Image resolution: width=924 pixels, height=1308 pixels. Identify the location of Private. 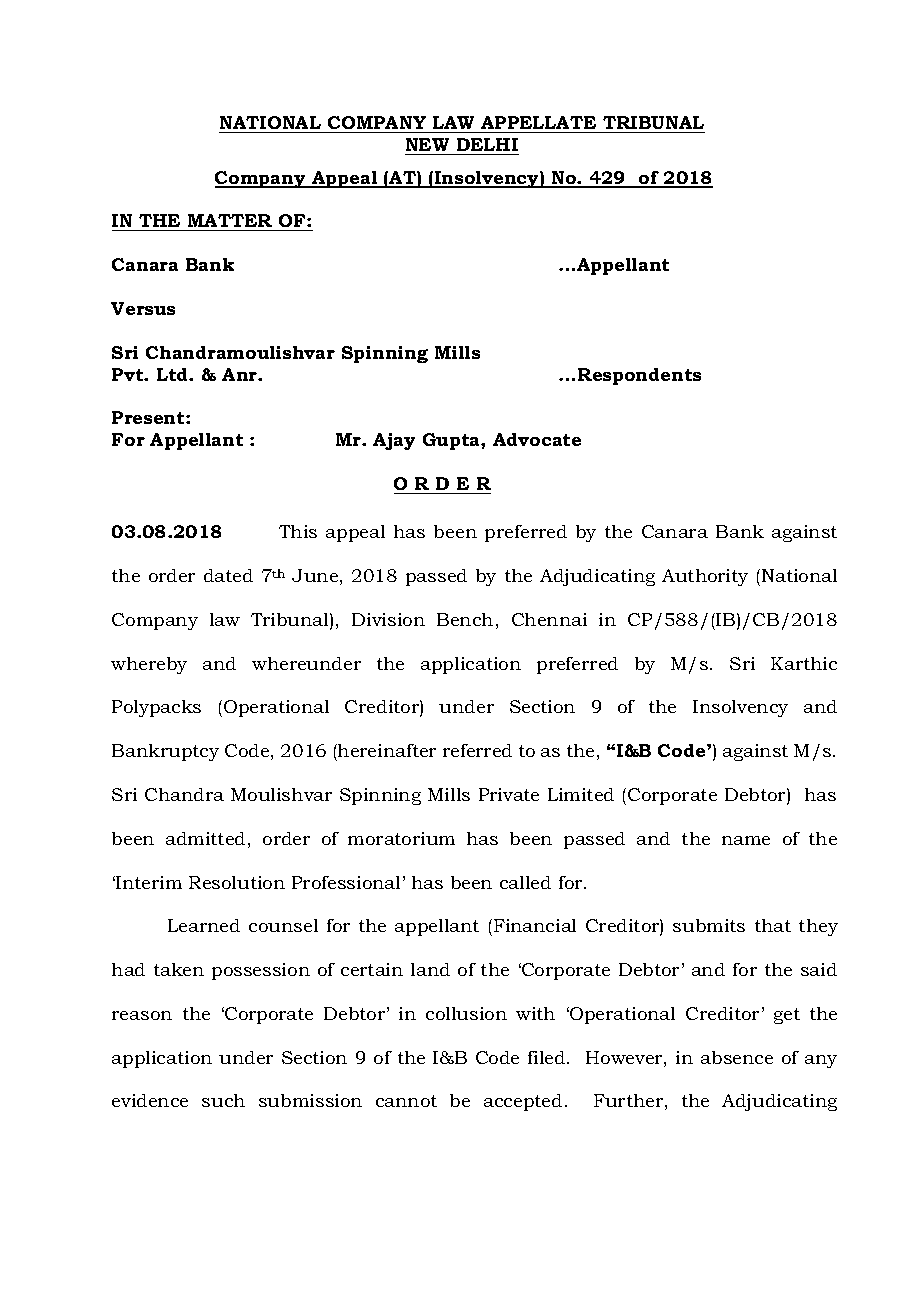
(509, 794).
